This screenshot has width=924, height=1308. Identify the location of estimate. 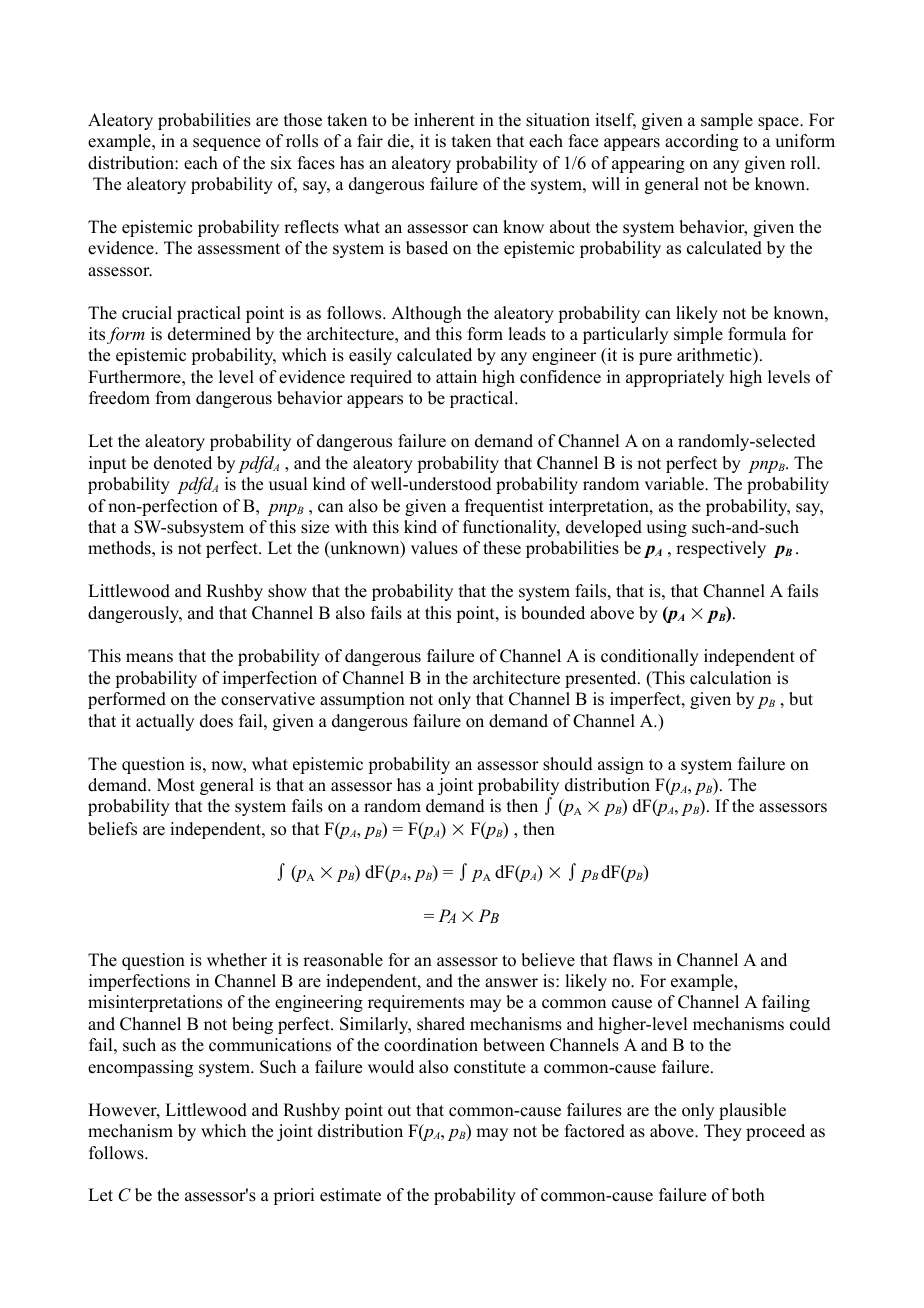
(350, 1195).
